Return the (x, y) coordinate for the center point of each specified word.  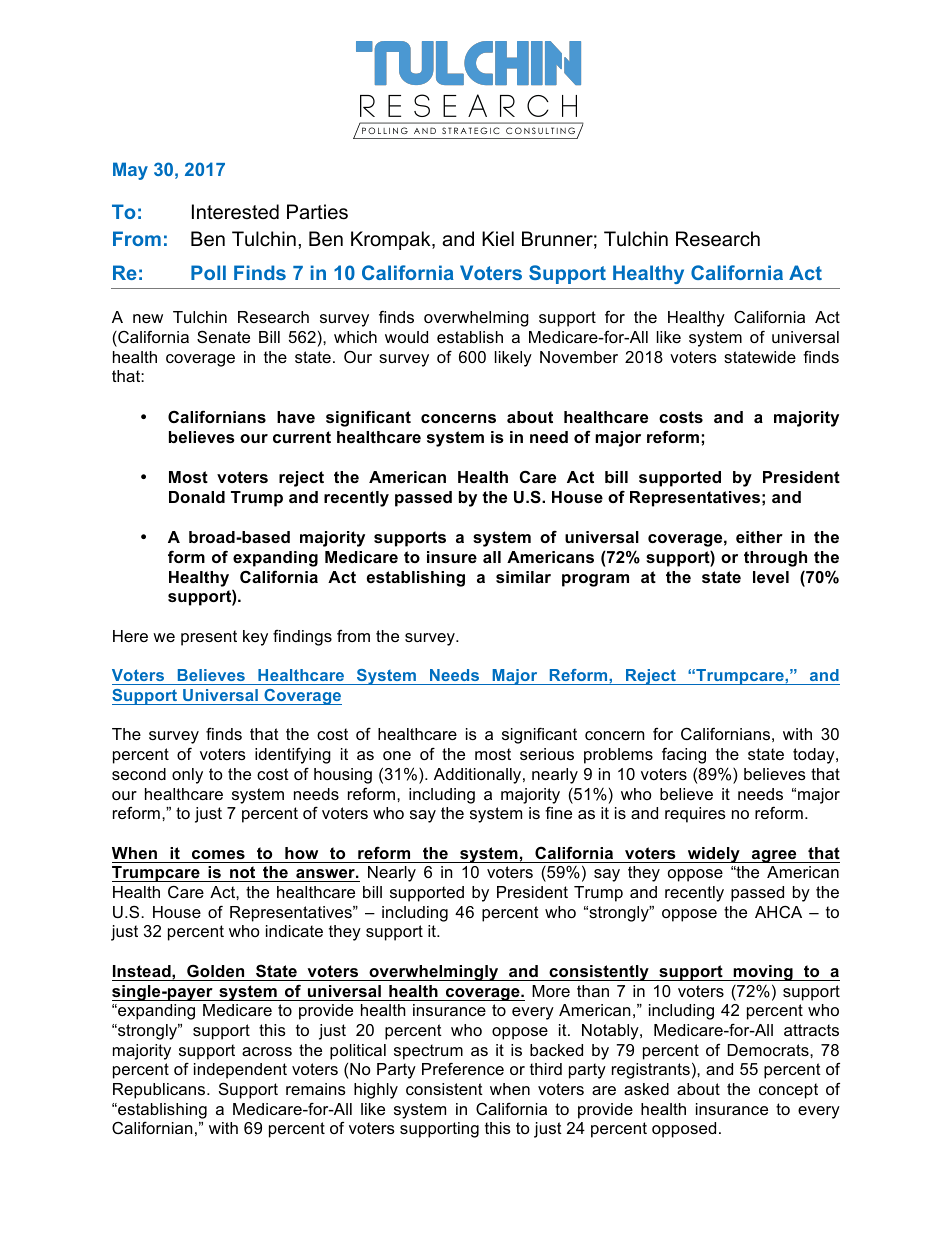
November (579, 357)
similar (523, 577)
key (255, 638)
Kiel (498, 239)
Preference (463, 1068)
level (771, 577)
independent (240, 1071)
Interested (235, 212)
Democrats (769, 1050)
